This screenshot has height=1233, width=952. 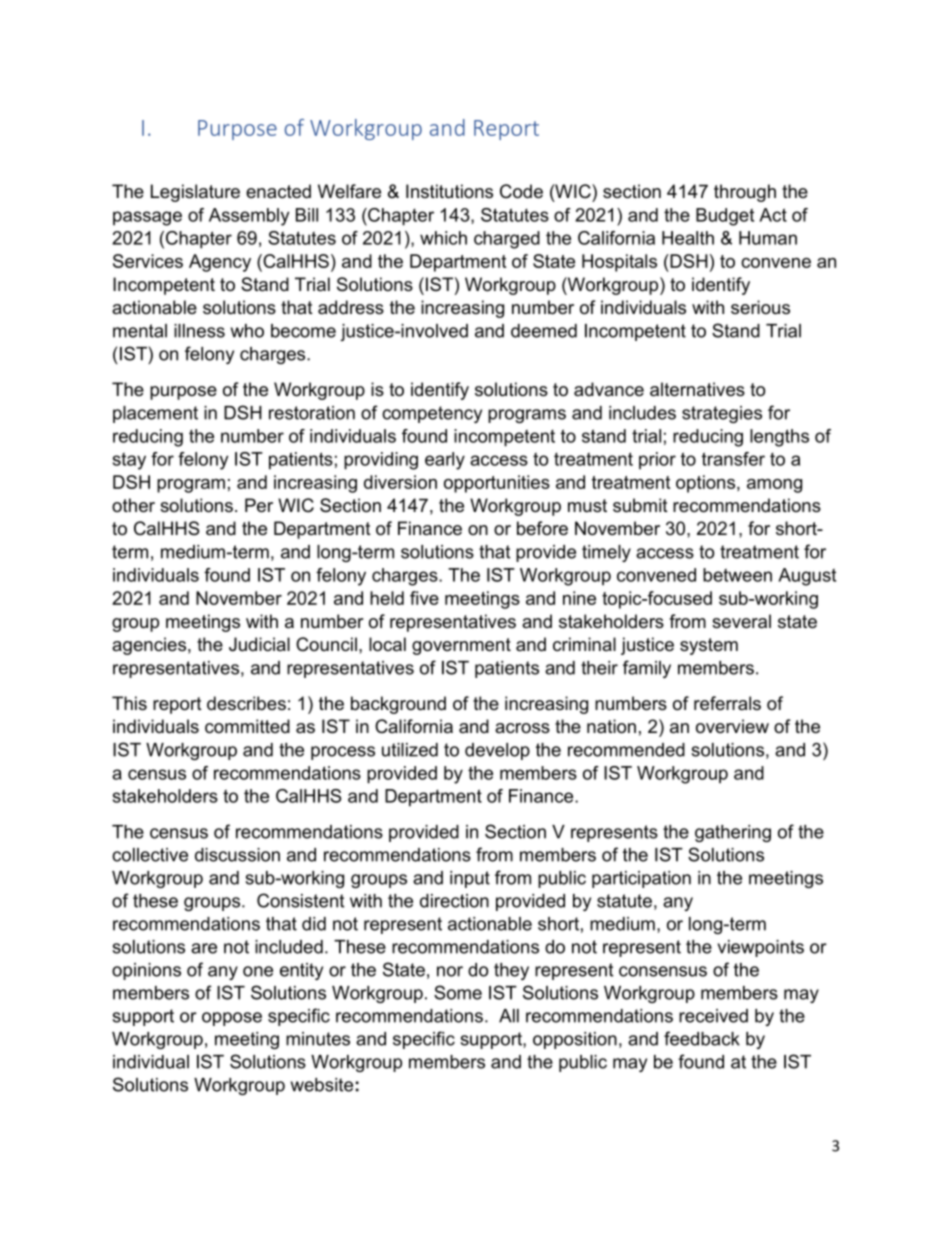 What do you see at coordinates (249, 217) in the screenshot?
I see `Assembly` at bounding box center [249, 217].
